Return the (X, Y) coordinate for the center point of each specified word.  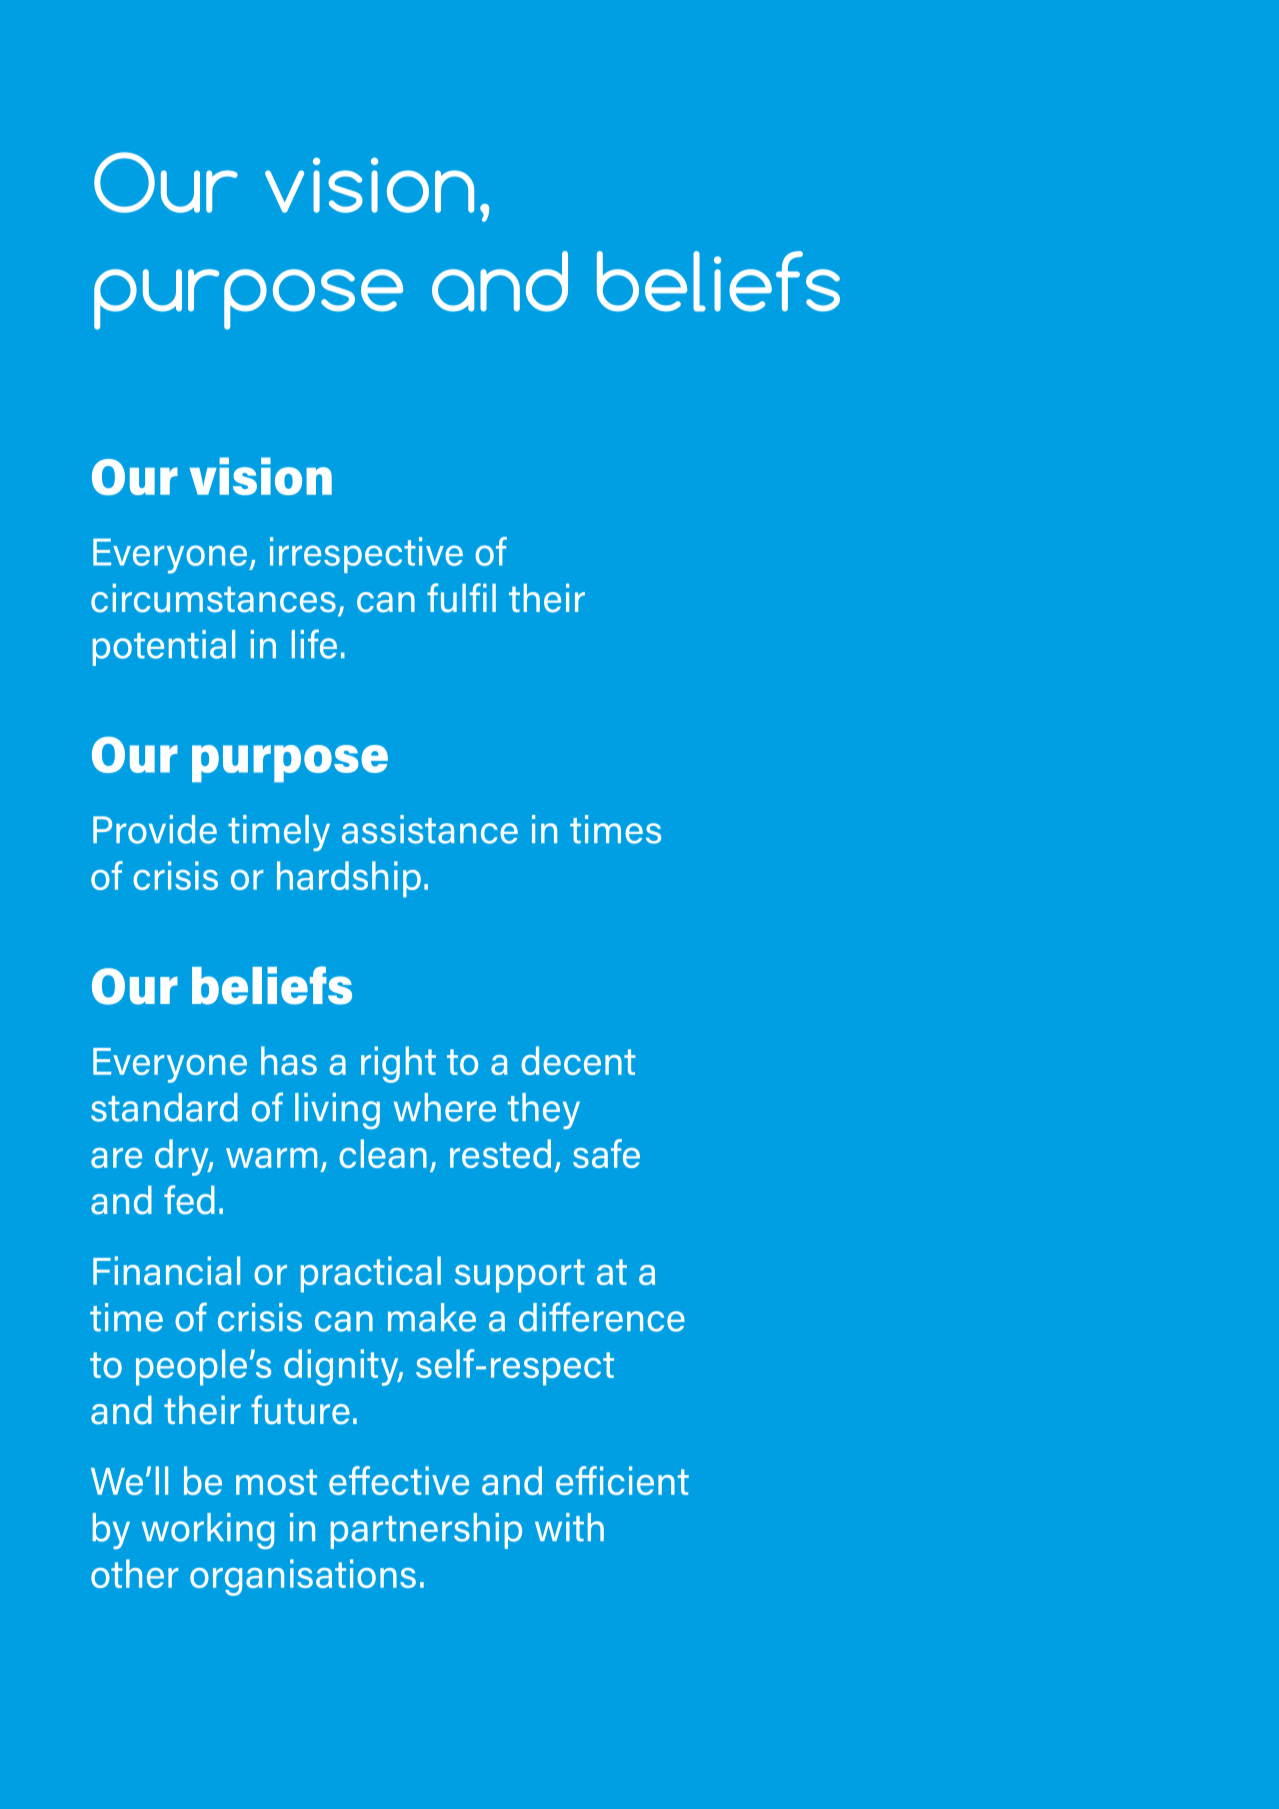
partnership (426, 1531)
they (544, 1111)
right (398, 1064)
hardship (349, 879)
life (314, 644)
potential (163, 648)
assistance (430, 829)
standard (164, 1107)
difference (602, 1317)
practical (371, 1274)
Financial (166, 1270)
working (208, 1531)
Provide (155, 829)
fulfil (461, 598)
